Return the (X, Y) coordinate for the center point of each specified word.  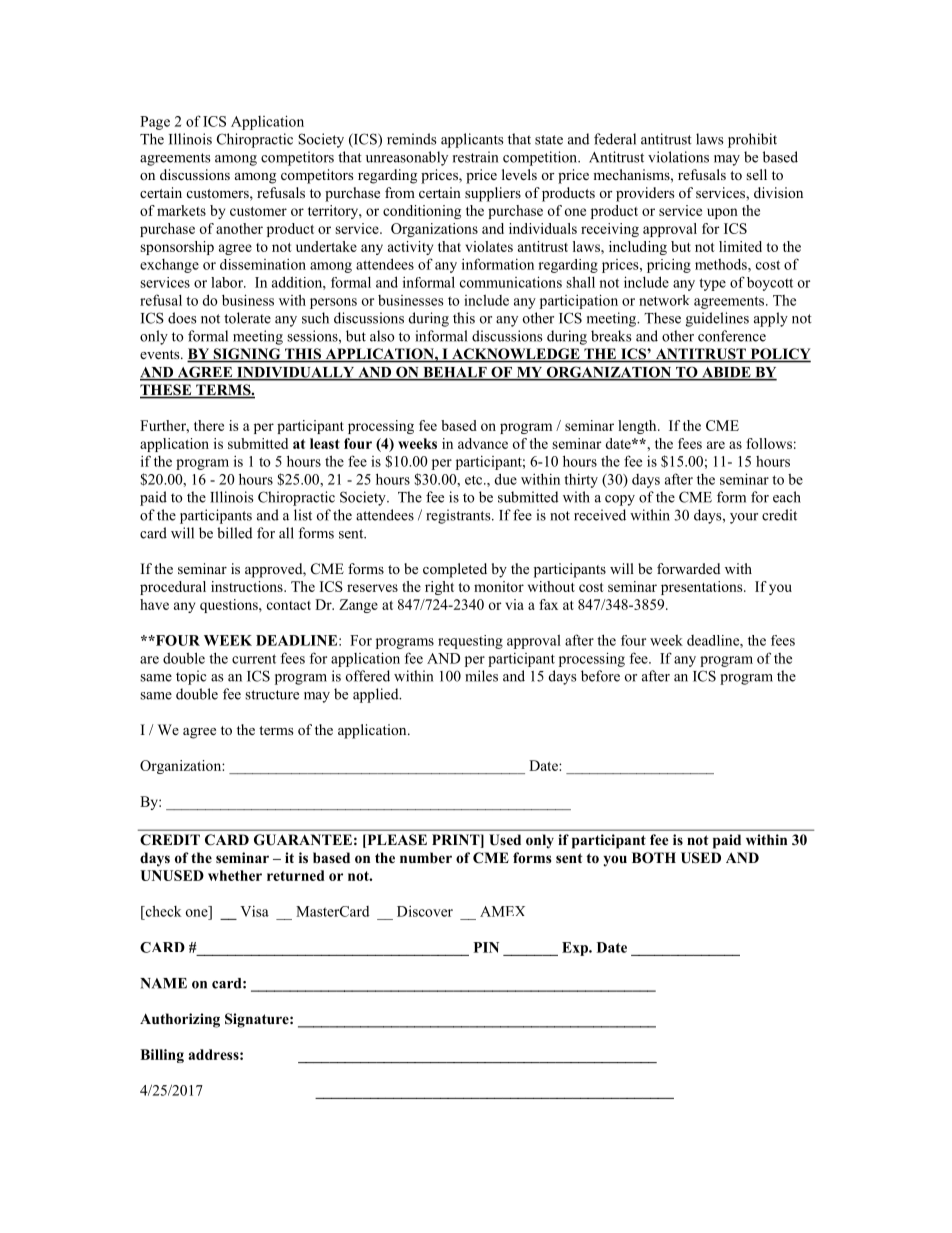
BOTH (654, 858)
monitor (499, 586)
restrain (475, 157)
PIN (486, 947)
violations (678, 157)
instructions (248, 586)
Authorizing (180, 1020)
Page (155, 123)
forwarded (688, 569)
